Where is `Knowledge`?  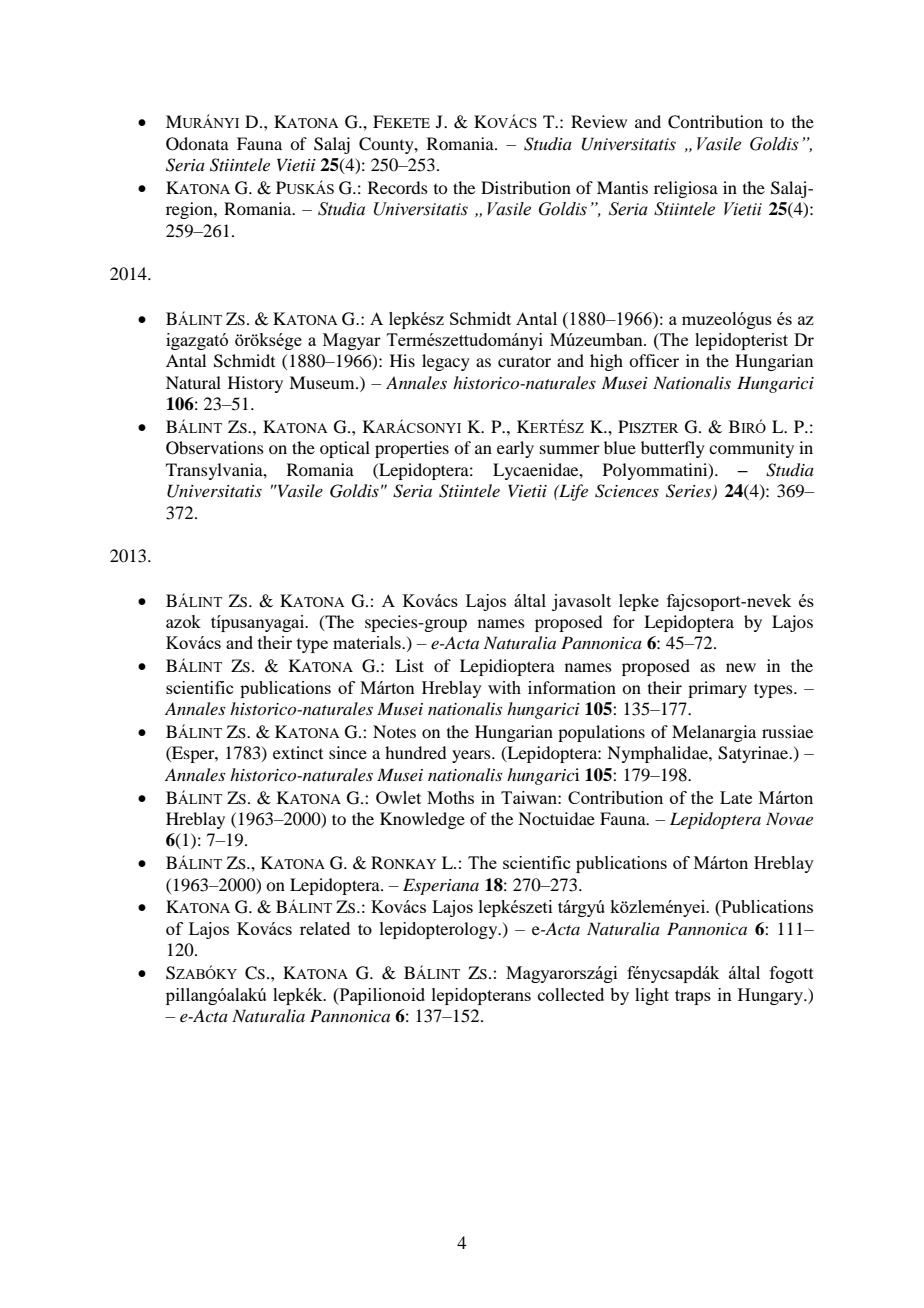 Knowledge is located at coordinates (422, 820).
